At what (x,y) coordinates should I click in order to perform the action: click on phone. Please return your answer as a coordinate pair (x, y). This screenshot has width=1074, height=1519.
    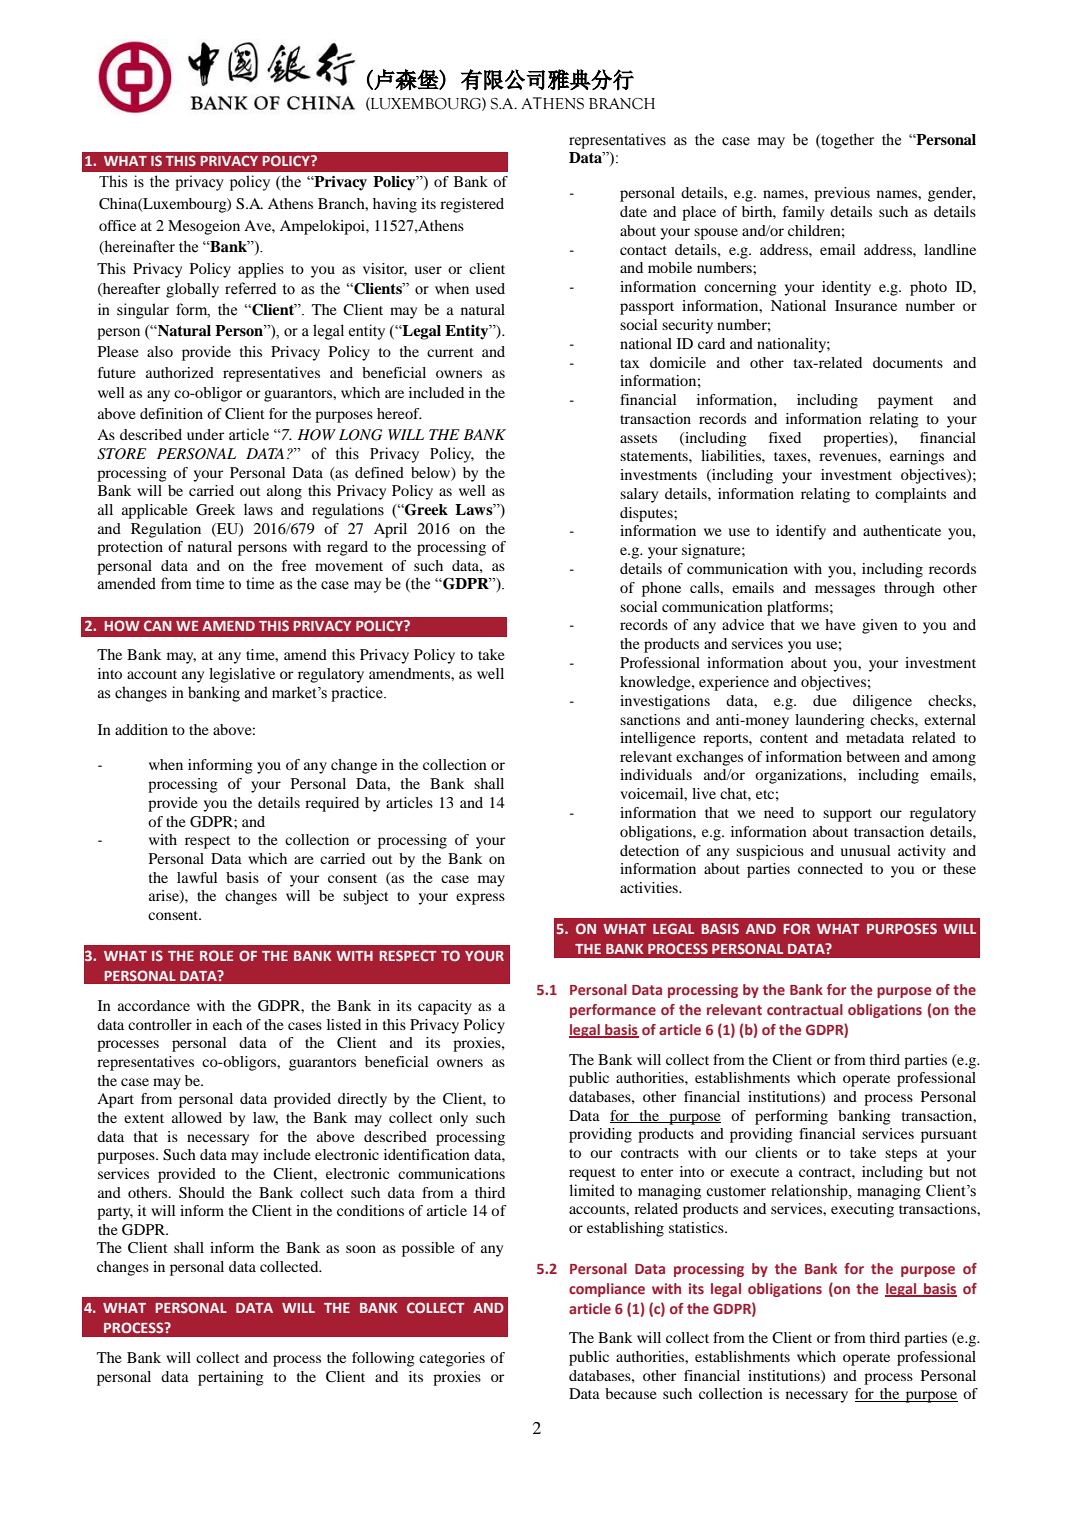
    Looking at the image, I should click on (661, 589).
